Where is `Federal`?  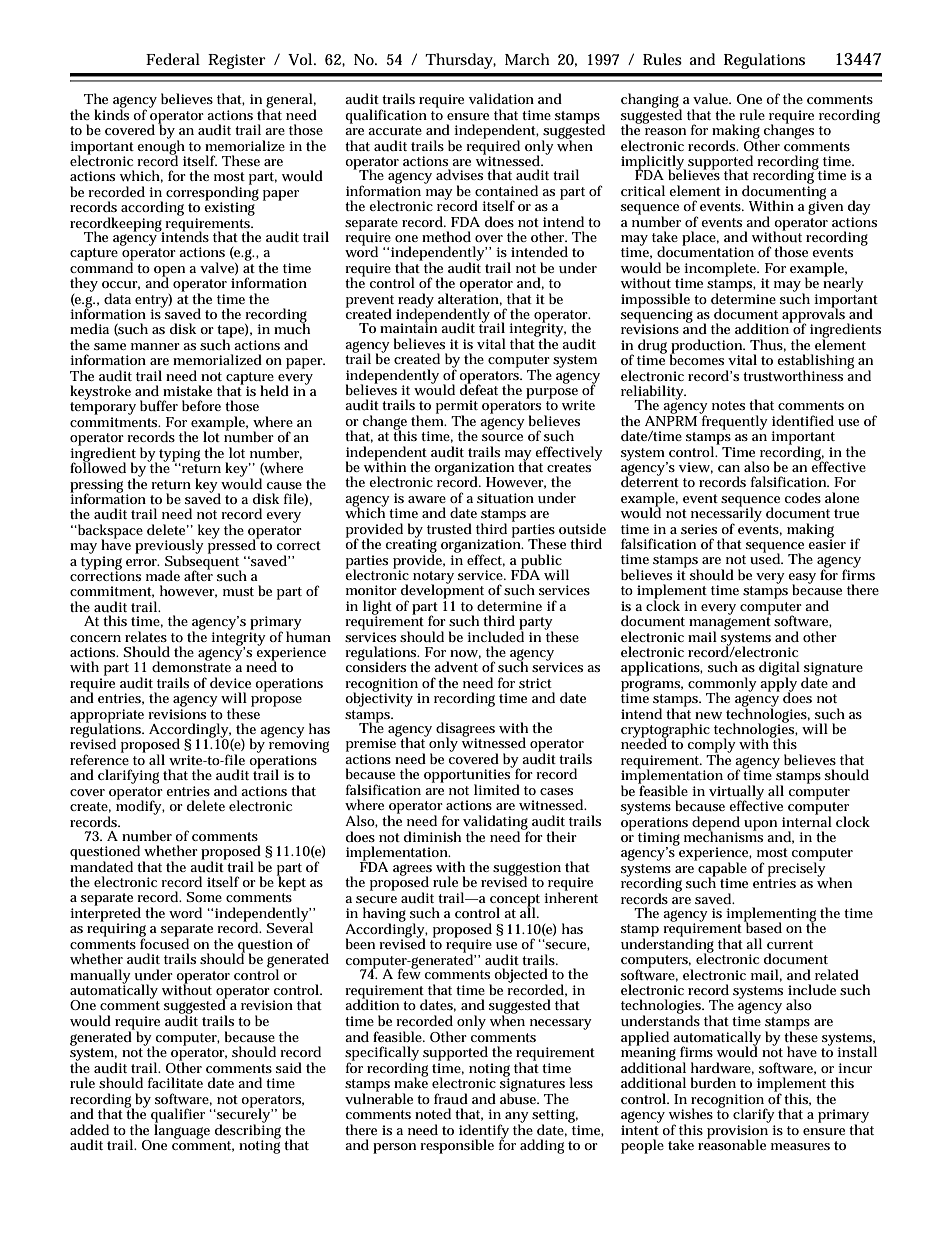 Federal is located at coordinates (173, 59).
